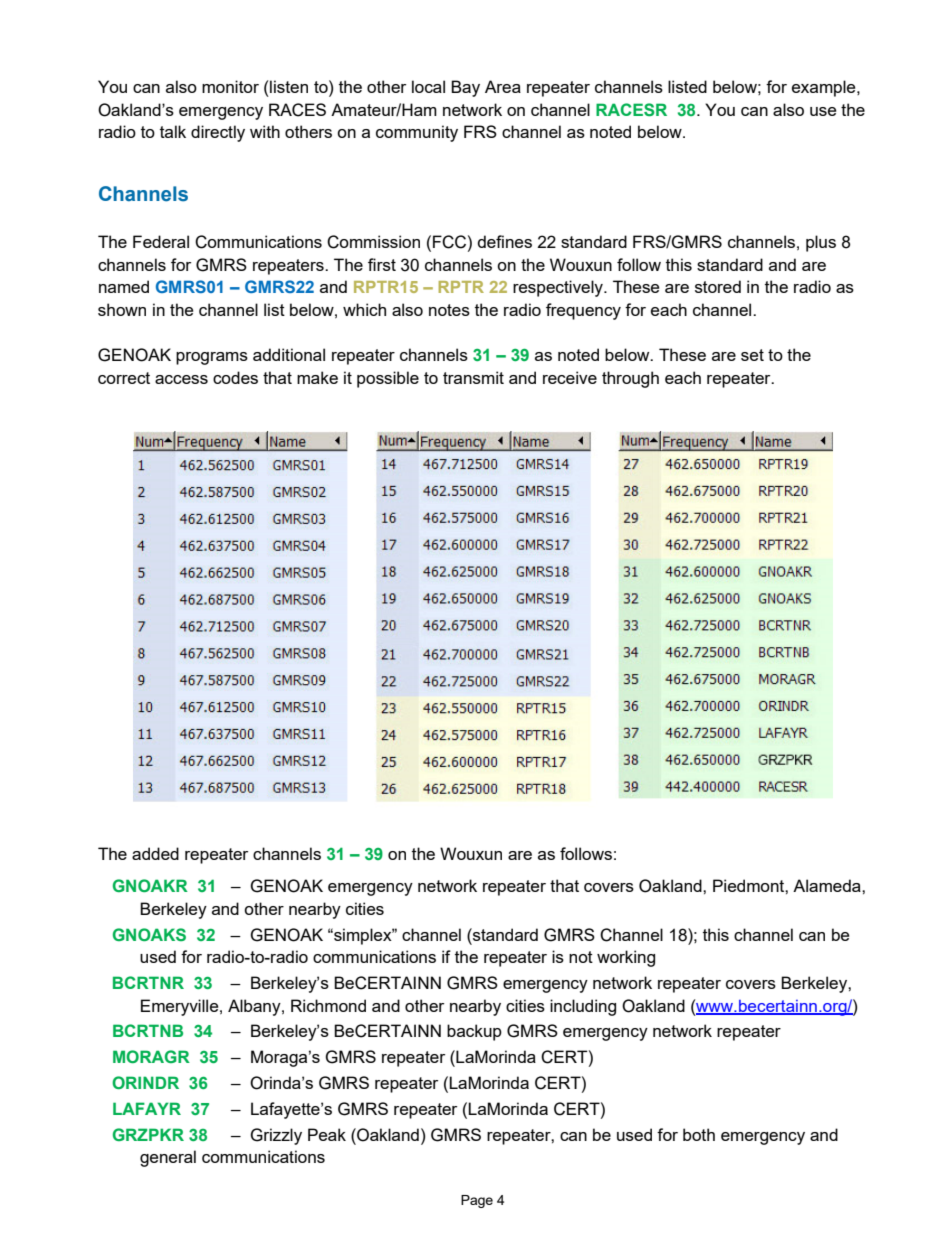  Describe the element at coordinates (828, 885) in the document. I see `Alameda` at that location.
